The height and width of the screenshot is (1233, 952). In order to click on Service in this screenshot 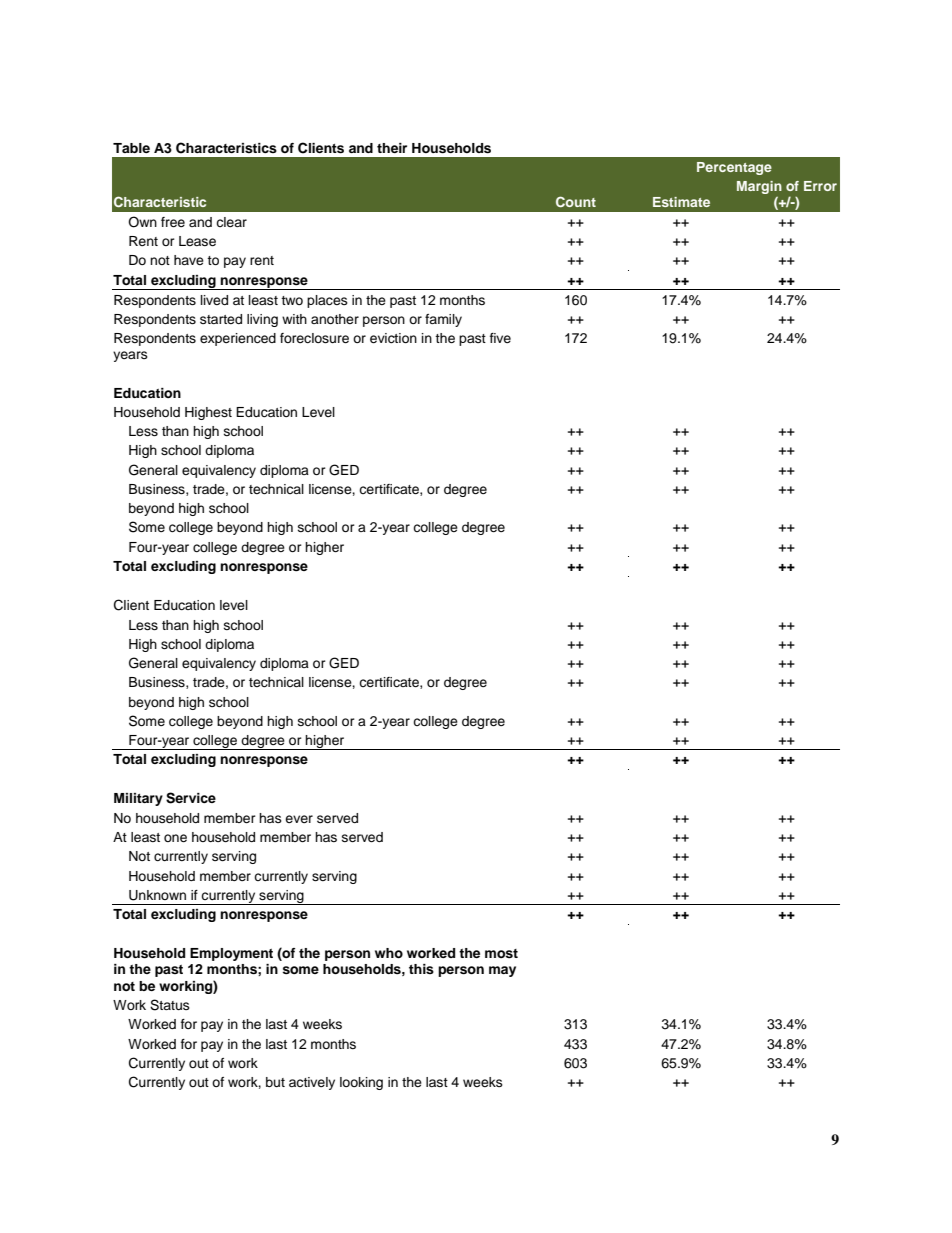, I will do `click(191, 798)`.
